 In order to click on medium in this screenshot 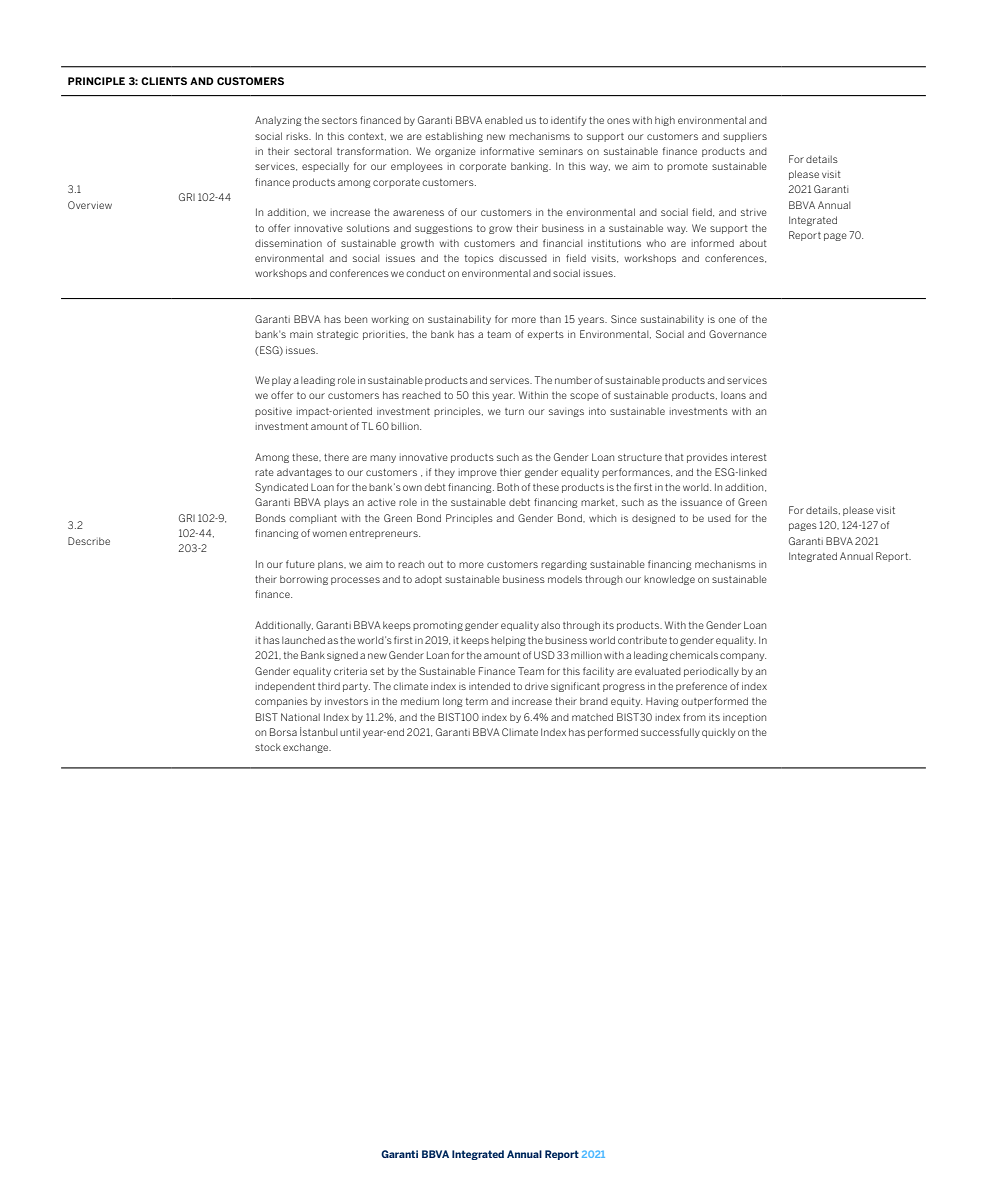, I will do `click(420, 701)`.
